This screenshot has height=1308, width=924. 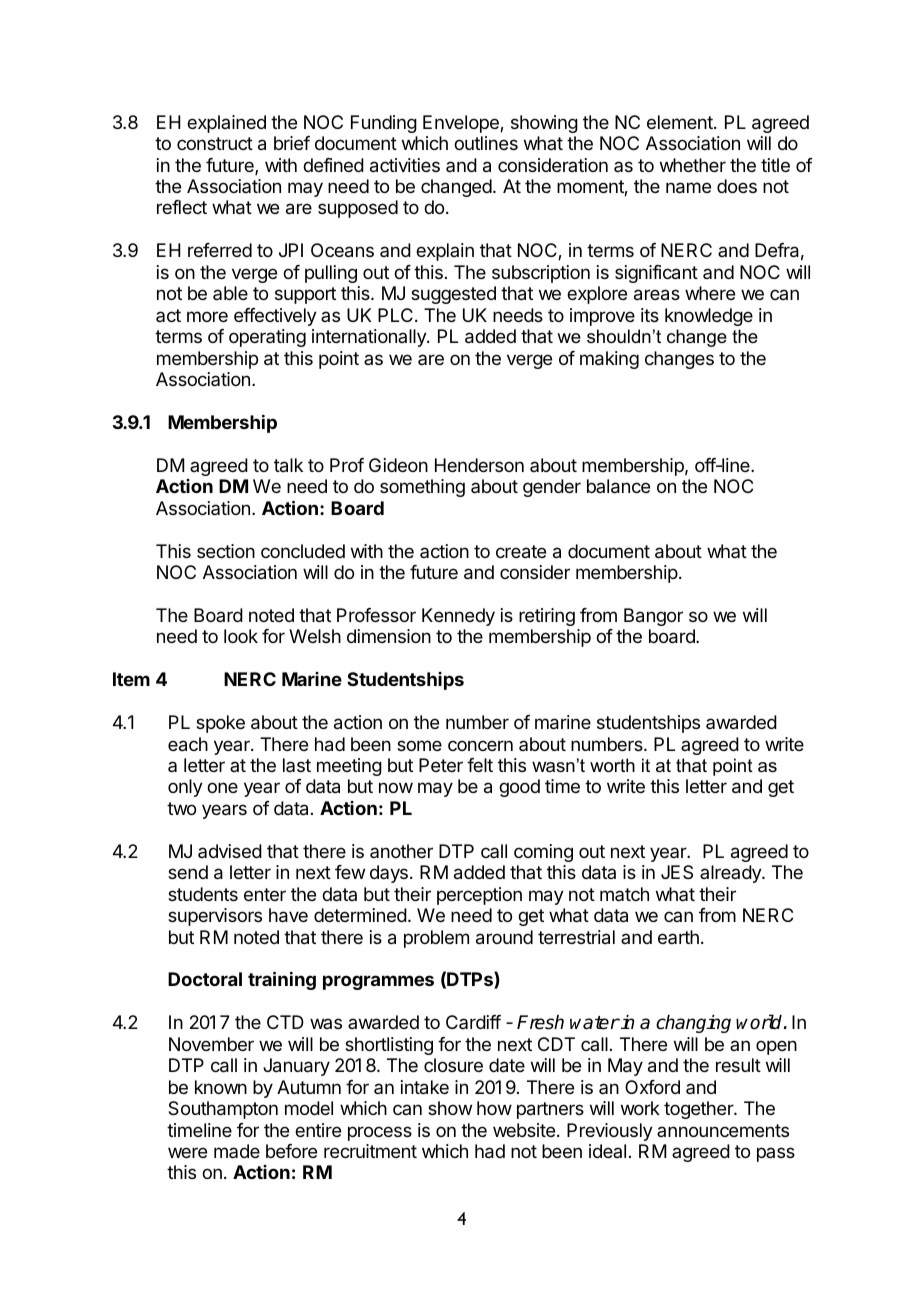 I want to click on Southampton, so click(x=223, y=1110).
